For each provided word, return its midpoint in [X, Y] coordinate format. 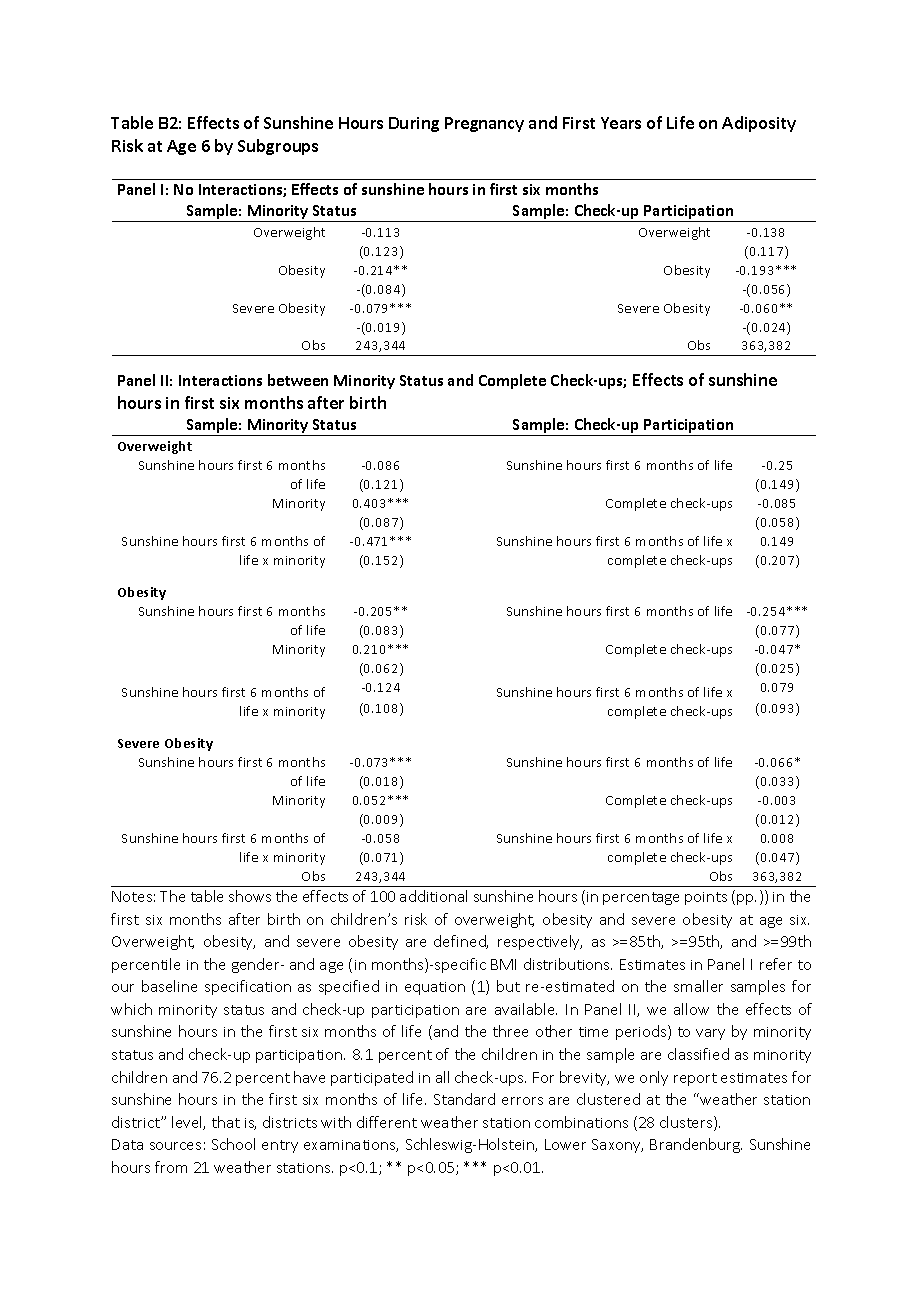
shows [250, 896]
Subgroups [278, 147]
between [298, 380]
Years [621, 123]
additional [433, 896]
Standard [464, 1099]
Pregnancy [484, 124]
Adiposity [759, 124]
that [226, 1122]
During [414, 124]
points [706, 898]
